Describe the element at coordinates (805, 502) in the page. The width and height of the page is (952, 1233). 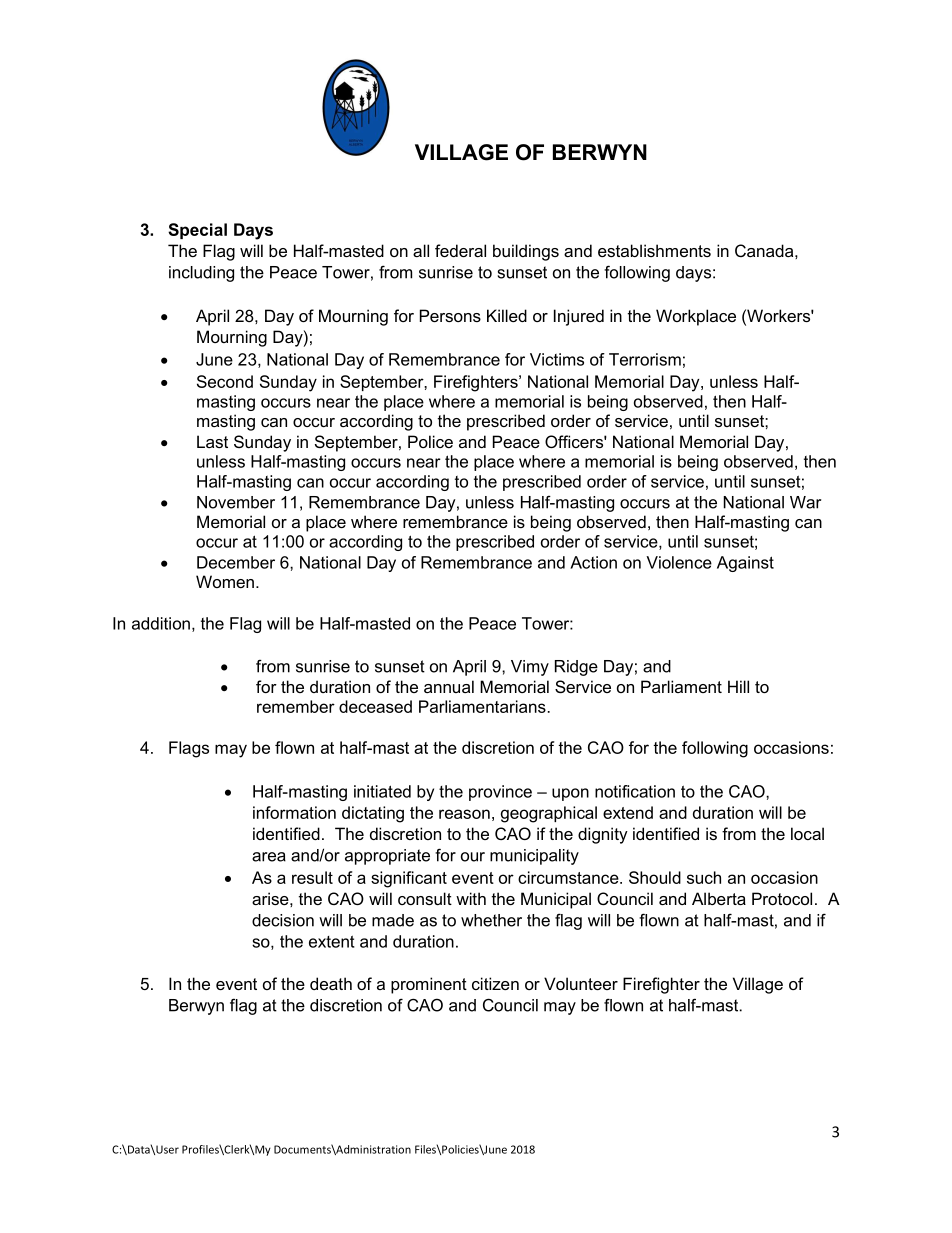
I see `War` at that location.
